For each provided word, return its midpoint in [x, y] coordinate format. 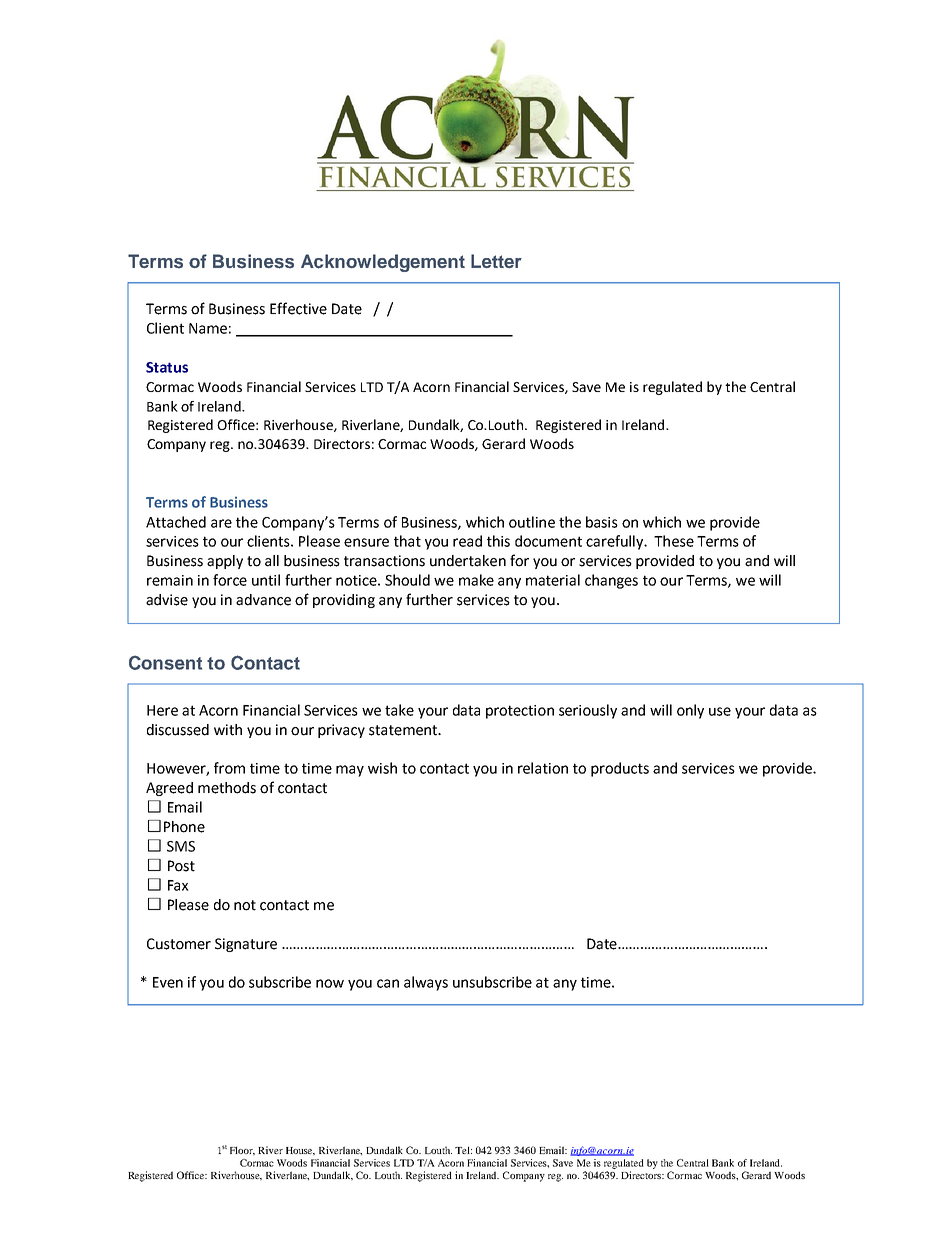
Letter [496, 261]
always [426, 983]
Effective [298, 308]
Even [168, 982]
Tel [463, 1150]
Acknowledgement [383, 263]
